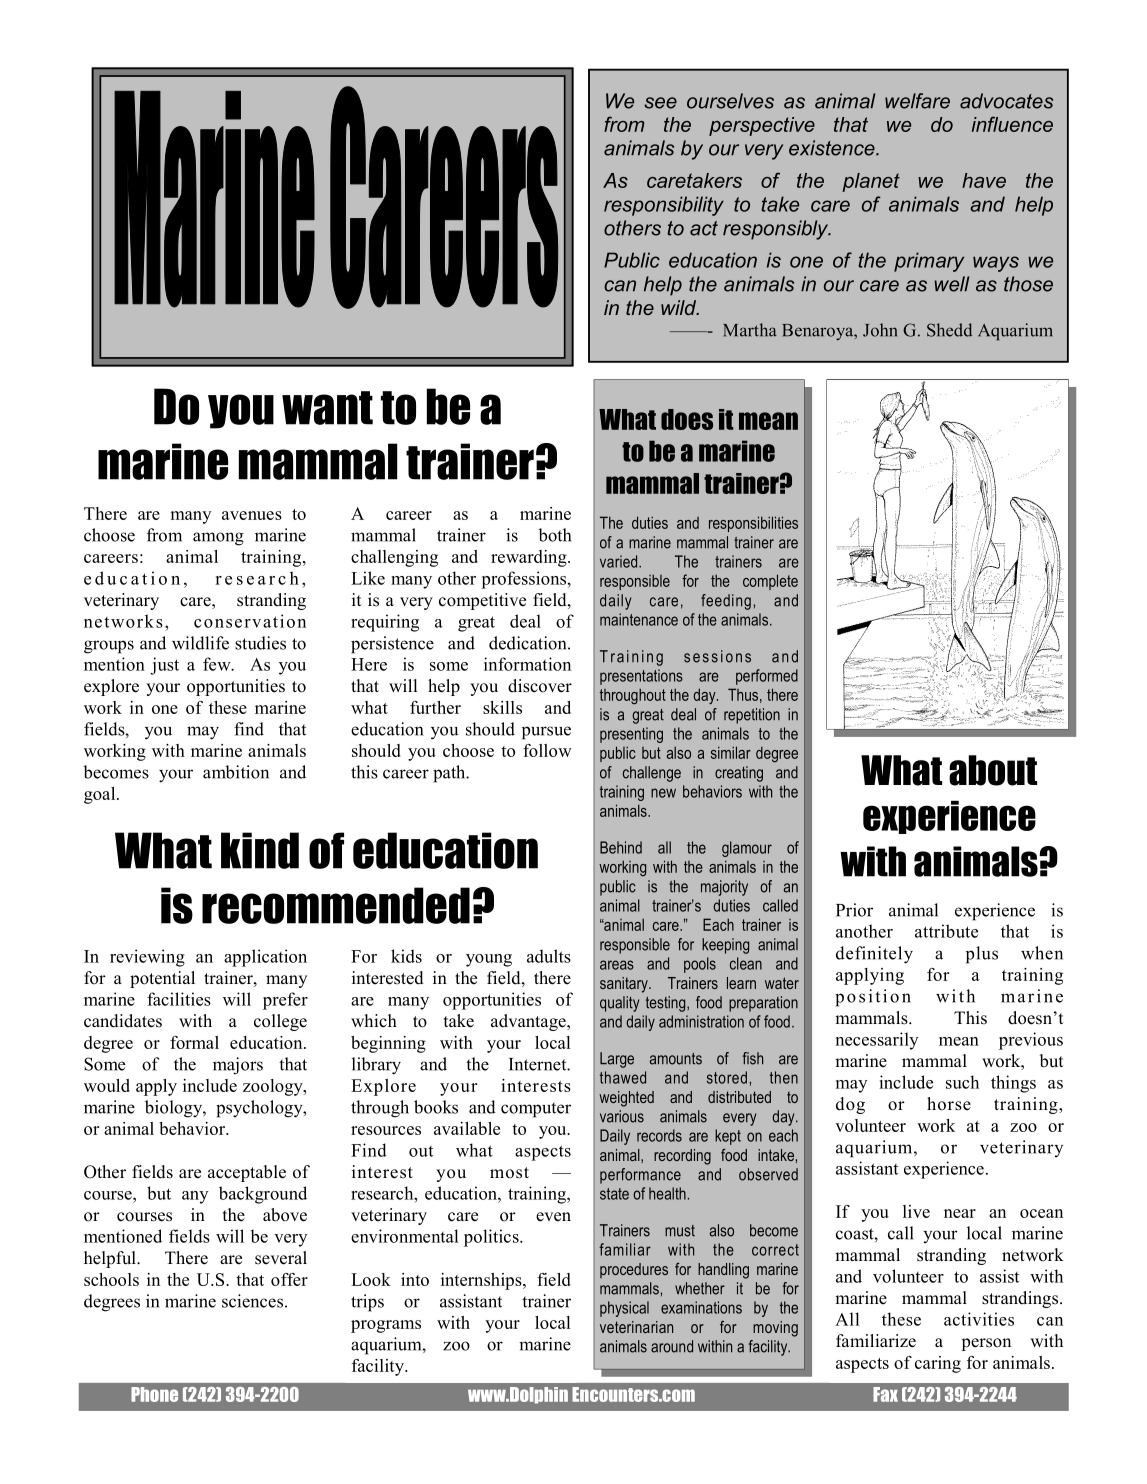 This document has height=1484, width=1147. I want to click on both, so click(555, 535).
